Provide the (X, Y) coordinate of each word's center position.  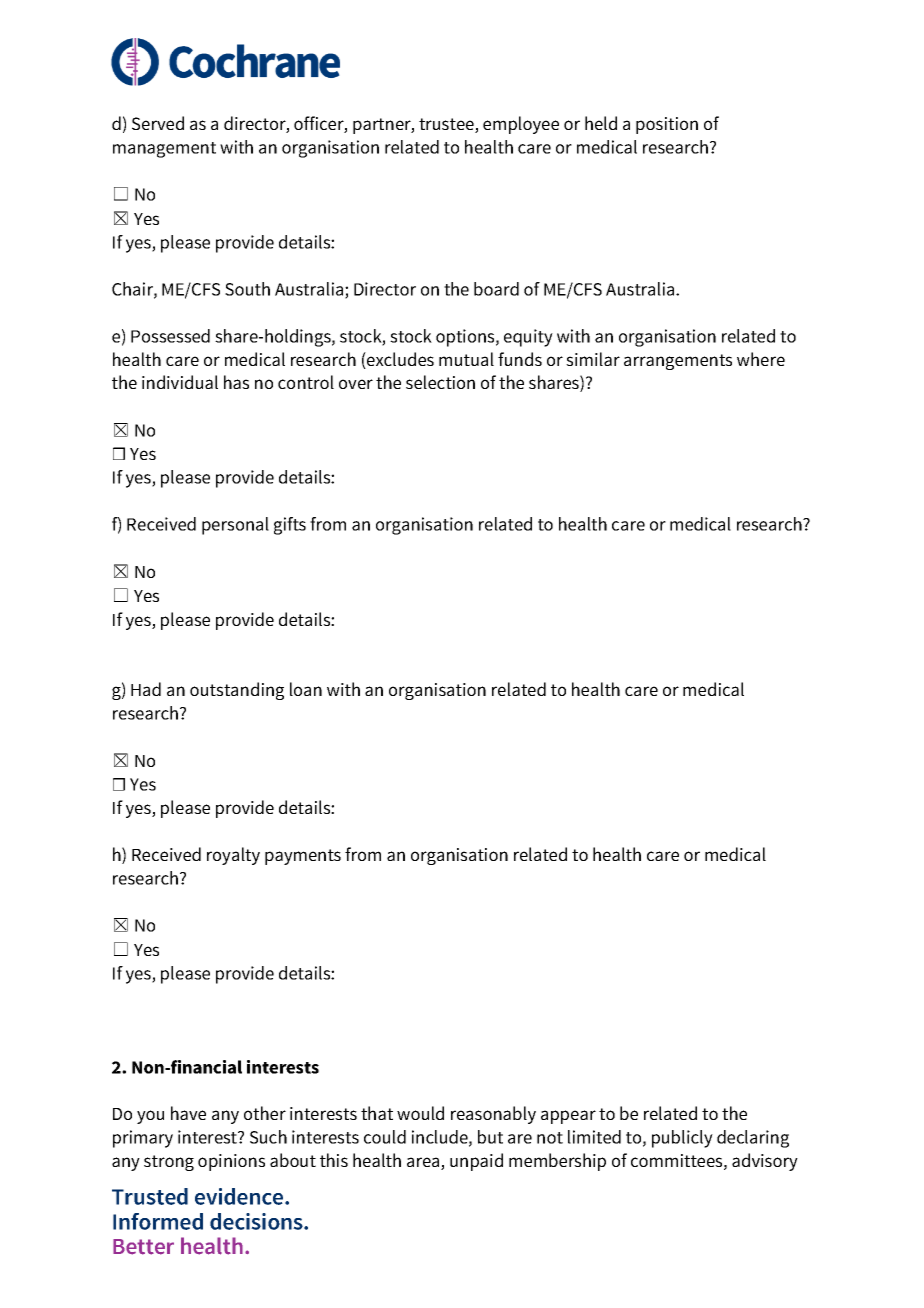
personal (235, 526)
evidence (240, 1196)
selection (440, 382)
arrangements (678, 362)
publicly (682, 1139)
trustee (447, 125)
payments (303, 857)
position (667, 125)
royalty (233, 856)
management (164, 150)
